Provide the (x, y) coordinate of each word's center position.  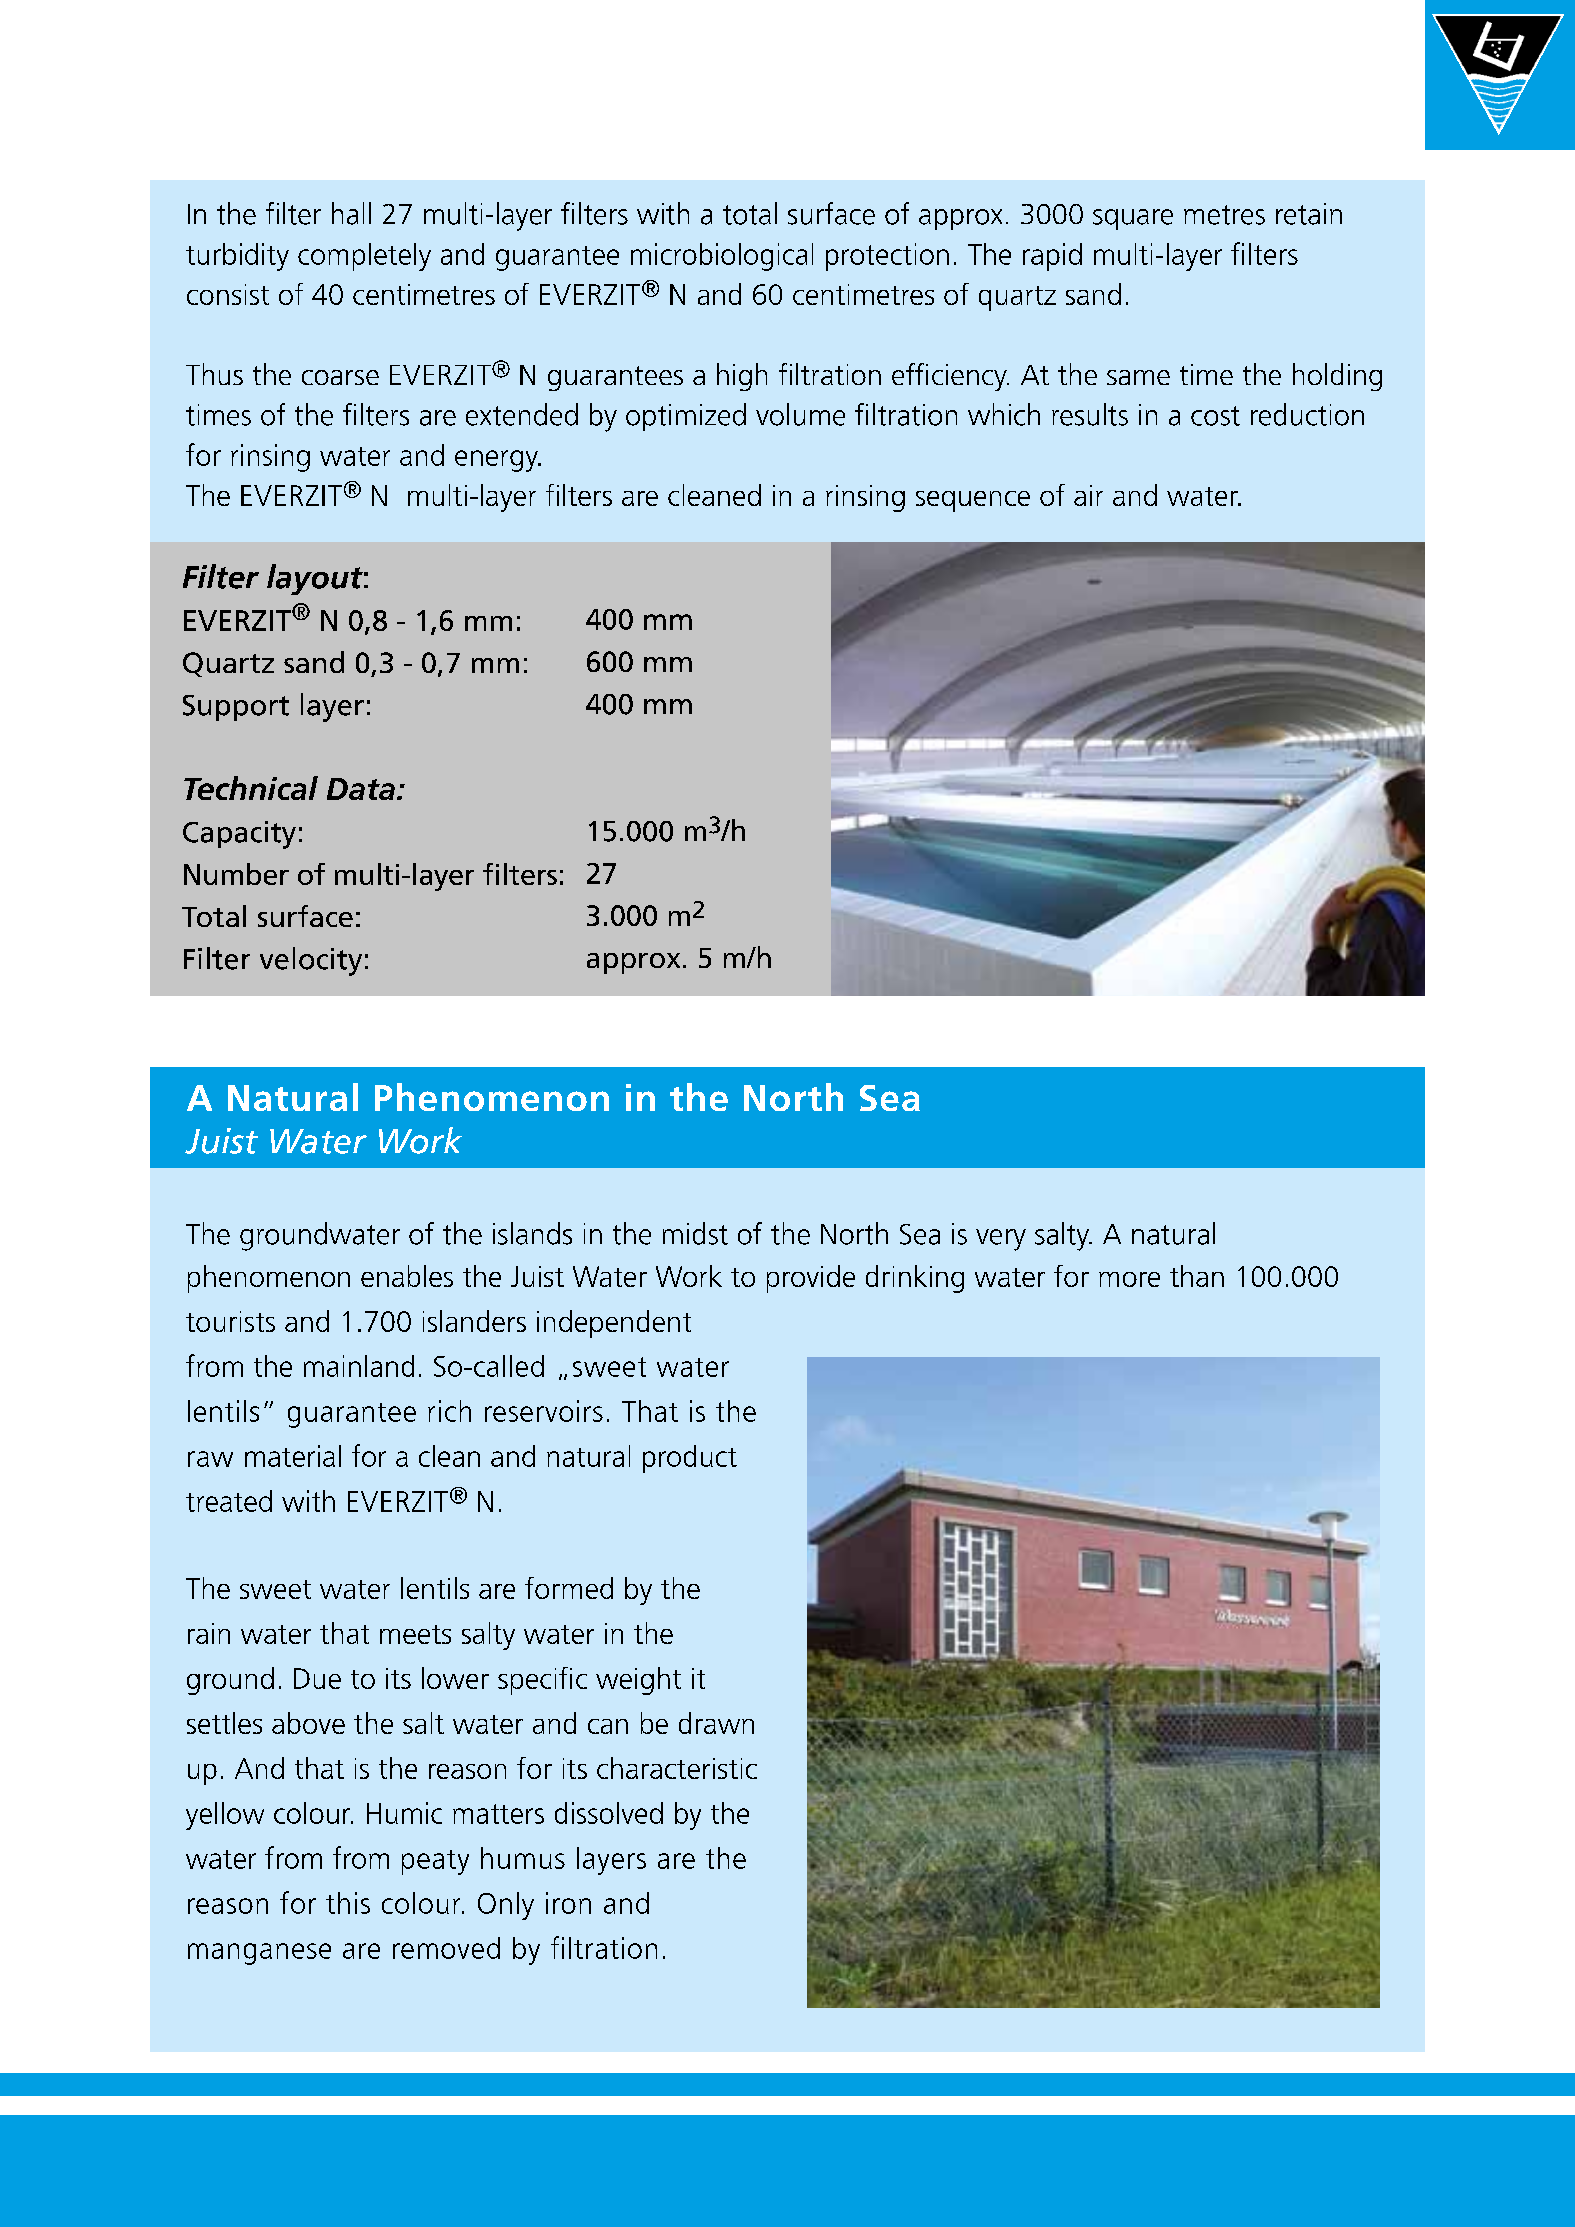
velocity (311, 961)
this (348, 1903)
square (1133, 219)
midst (695, 1233)
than (1197, 1276)
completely (364, 257)
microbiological (722, 257)
